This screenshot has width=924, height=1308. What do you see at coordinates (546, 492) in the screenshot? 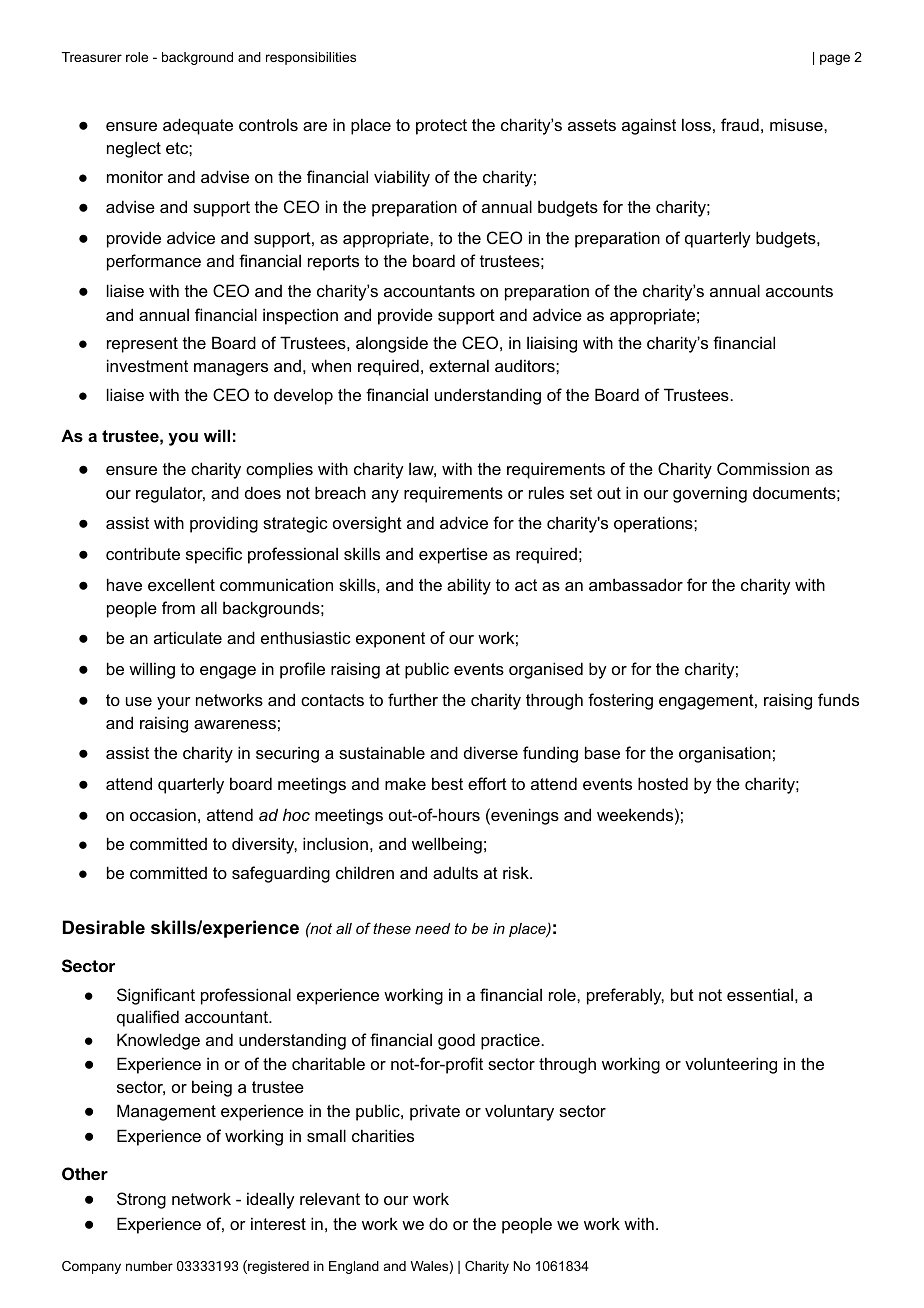
I see `rules` at bounding box center [546, 492].
